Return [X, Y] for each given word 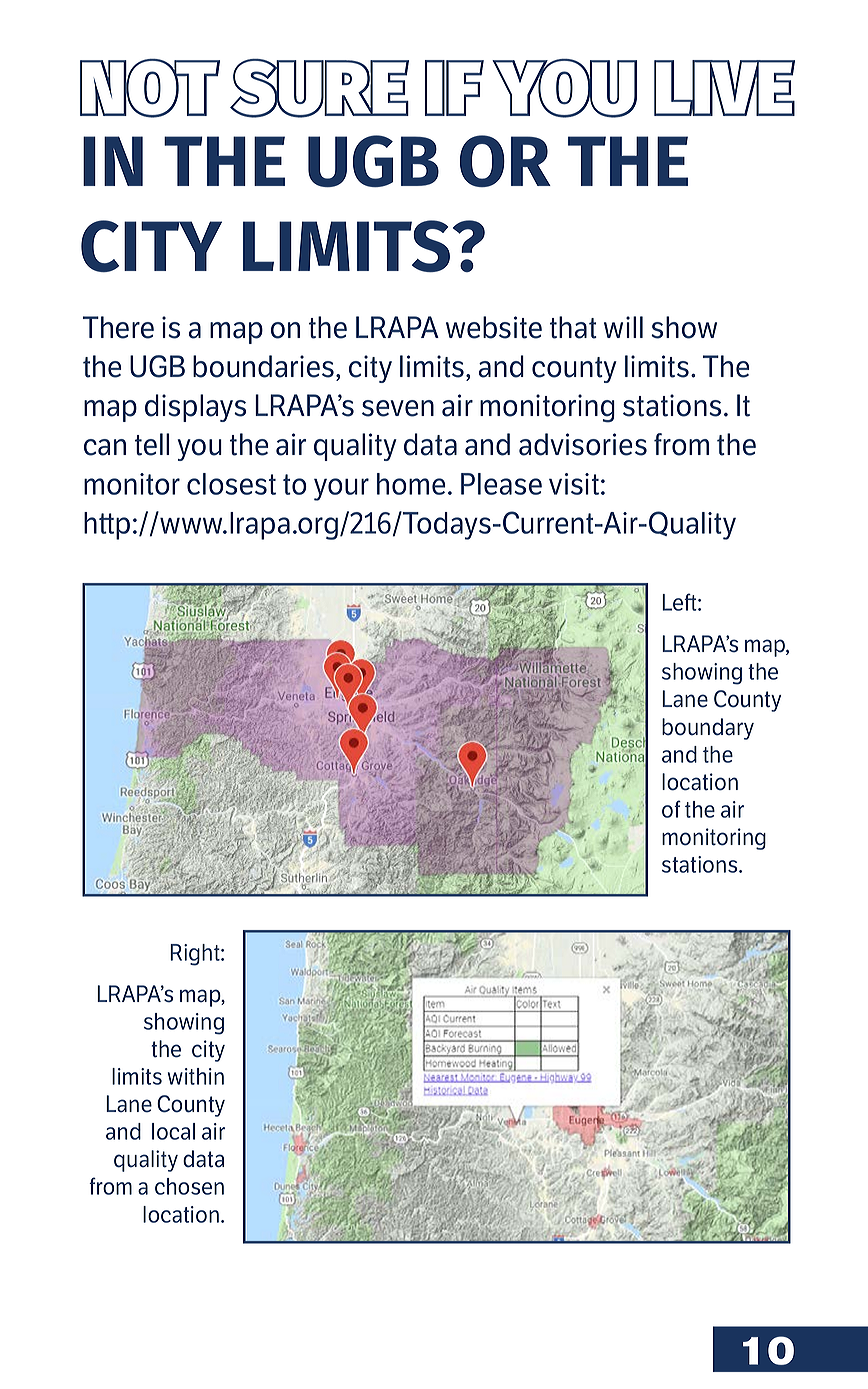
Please [501, 484]
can [105, 447]
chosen [189, 1186]
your [341, 489]
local [173, 1131]
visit [574, 484]
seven [398, 408]
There [118, 327]
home [411, 484]
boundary [708, 729]
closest [231, 484]
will [623, 327]
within [196, 1076]
